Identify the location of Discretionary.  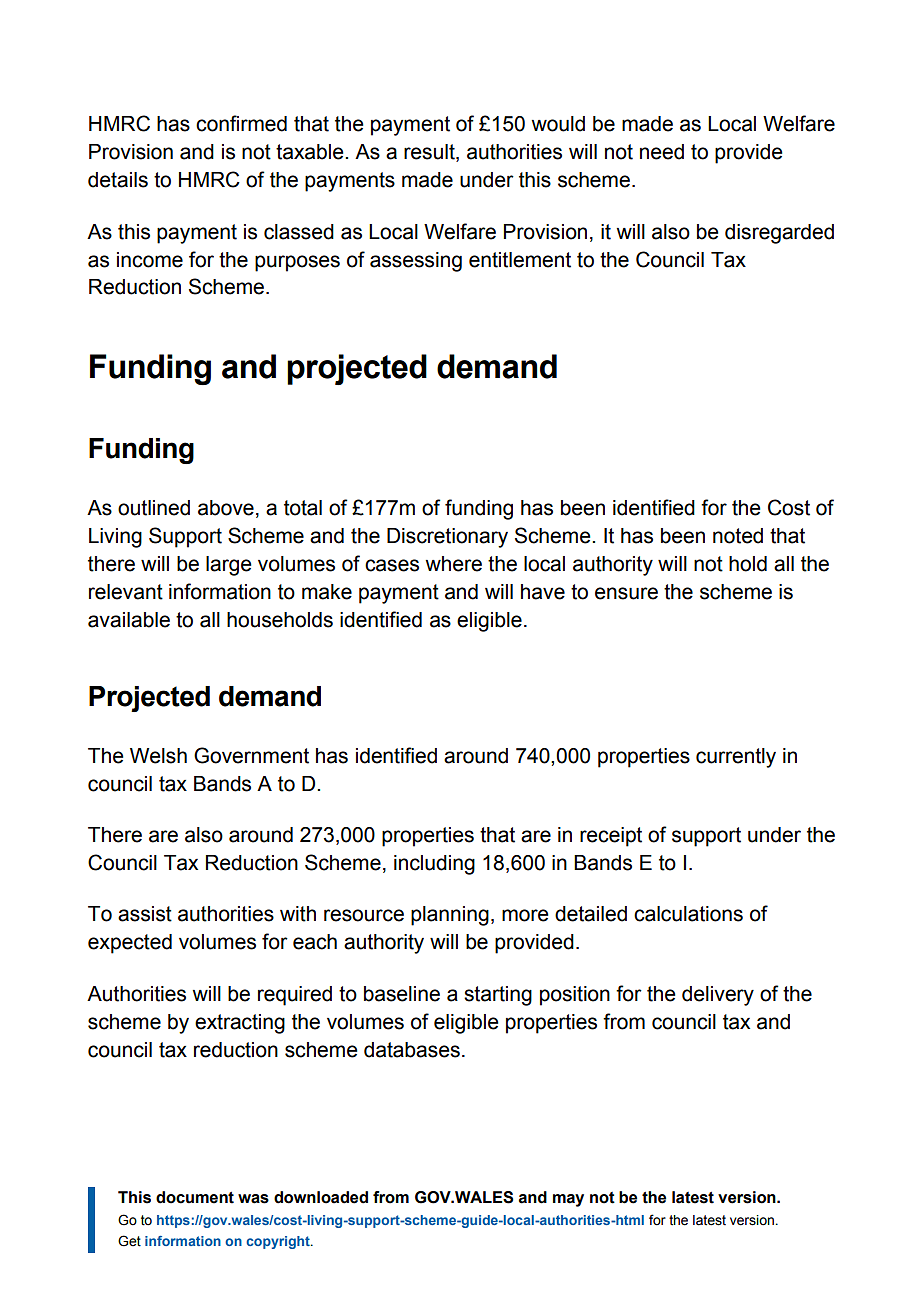
(447, 538).
